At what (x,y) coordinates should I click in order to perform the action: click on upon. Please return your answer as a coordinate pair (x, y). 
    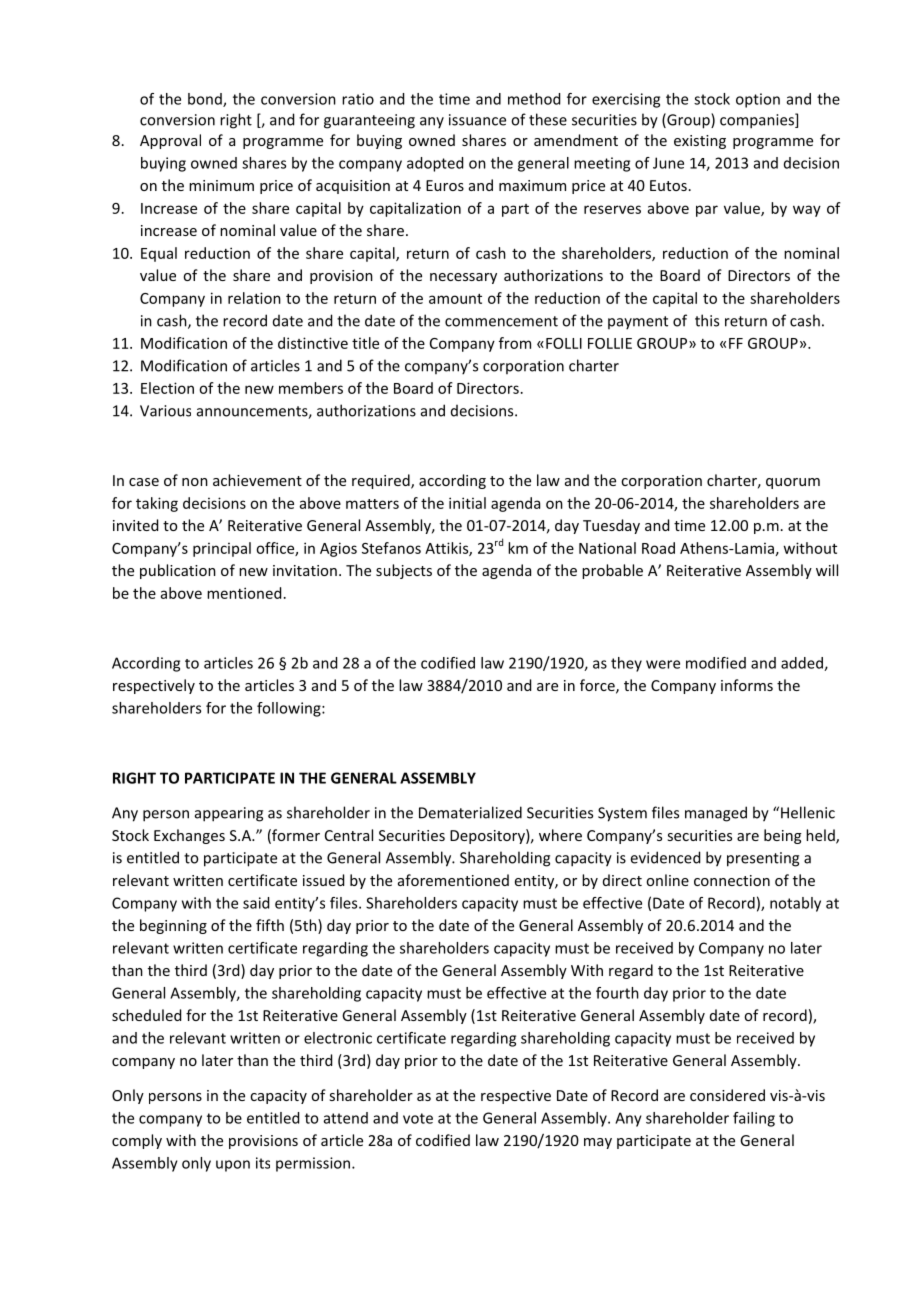
    Looking at the image, I should click on (233, 1166).
